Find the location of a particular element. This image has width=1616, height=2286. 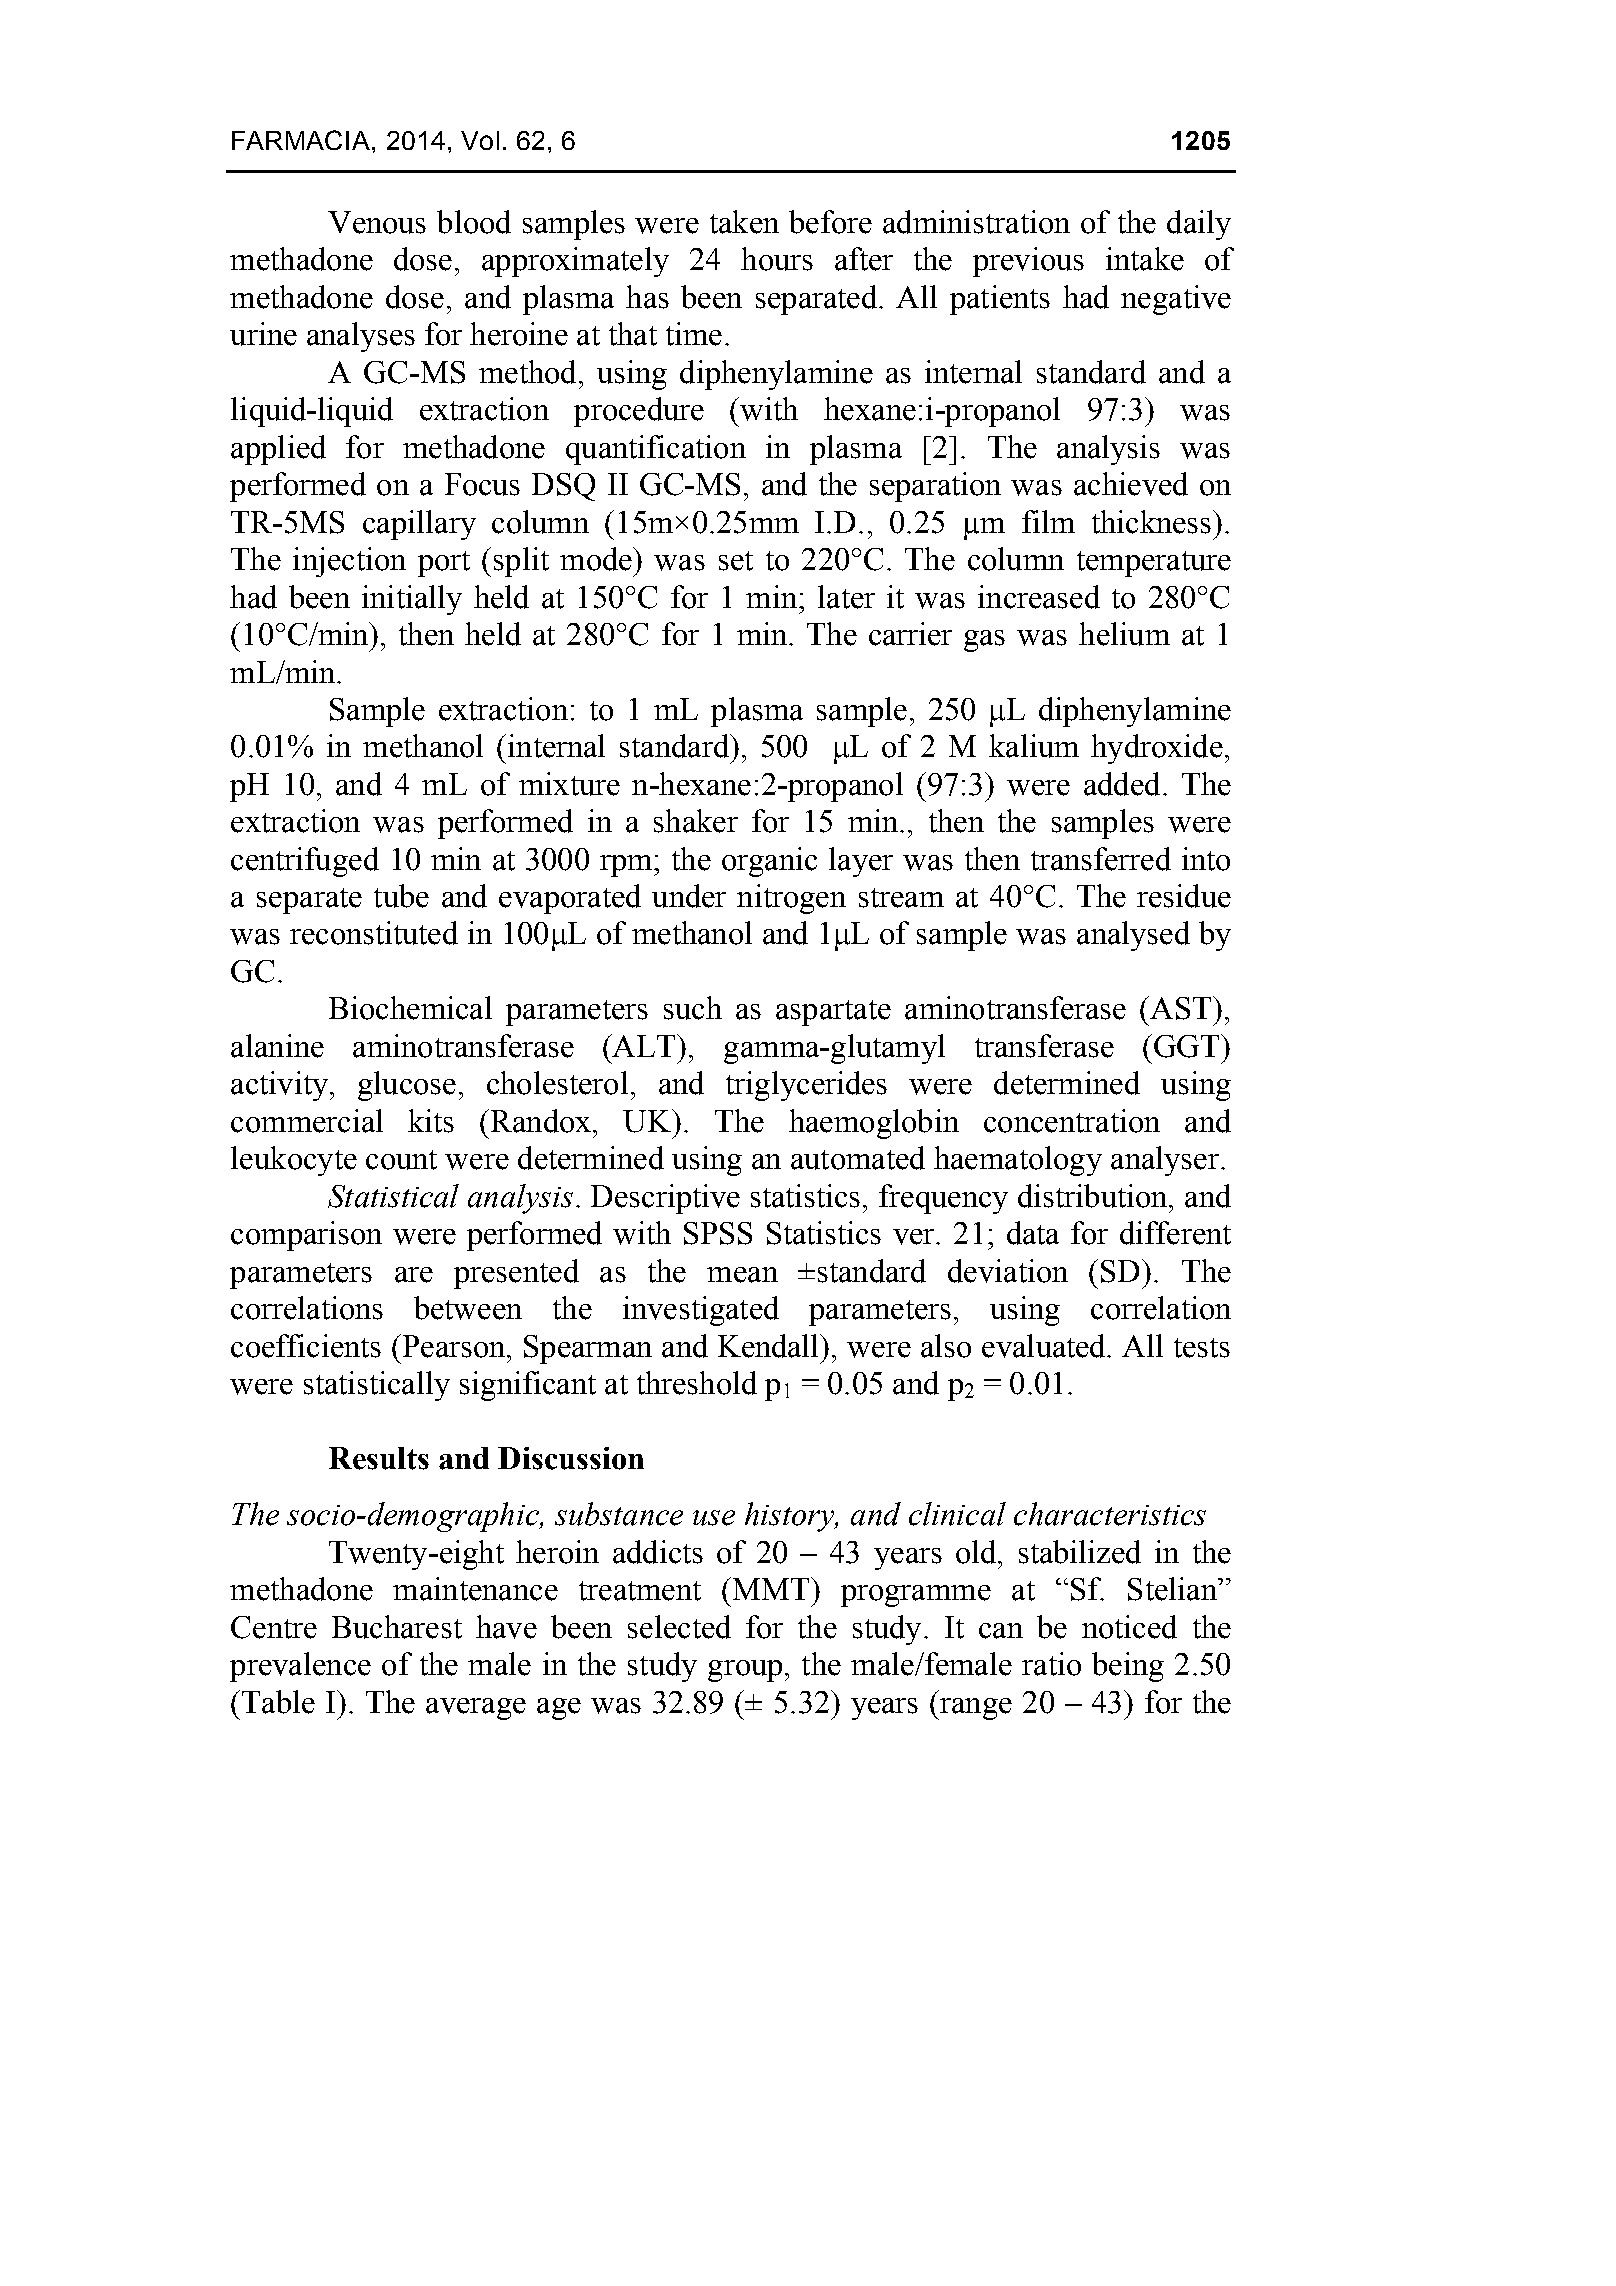

evaluated is located at coordinates (1045, 1346).
